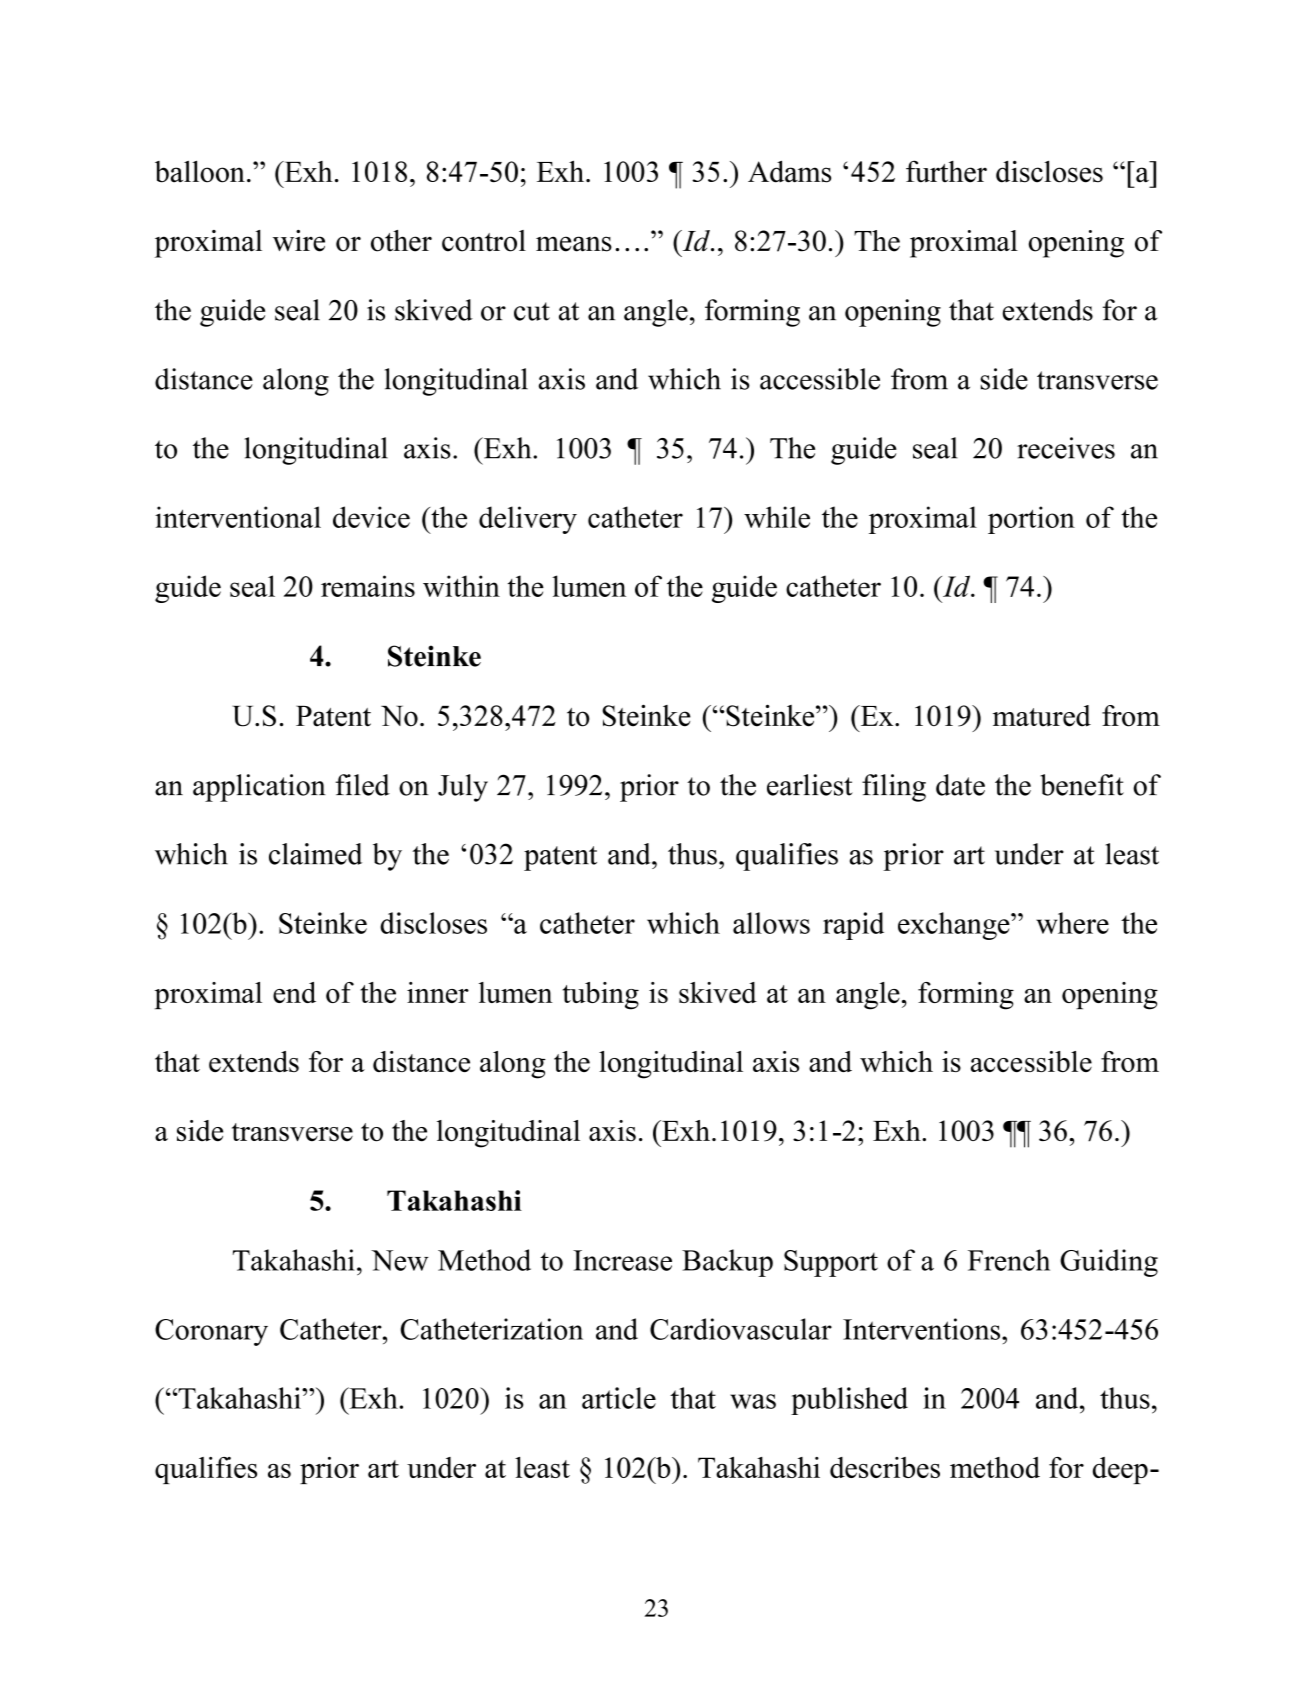 The width and height of the page is (1314, 1700). I want to click on receives, so click(1066, 448).
